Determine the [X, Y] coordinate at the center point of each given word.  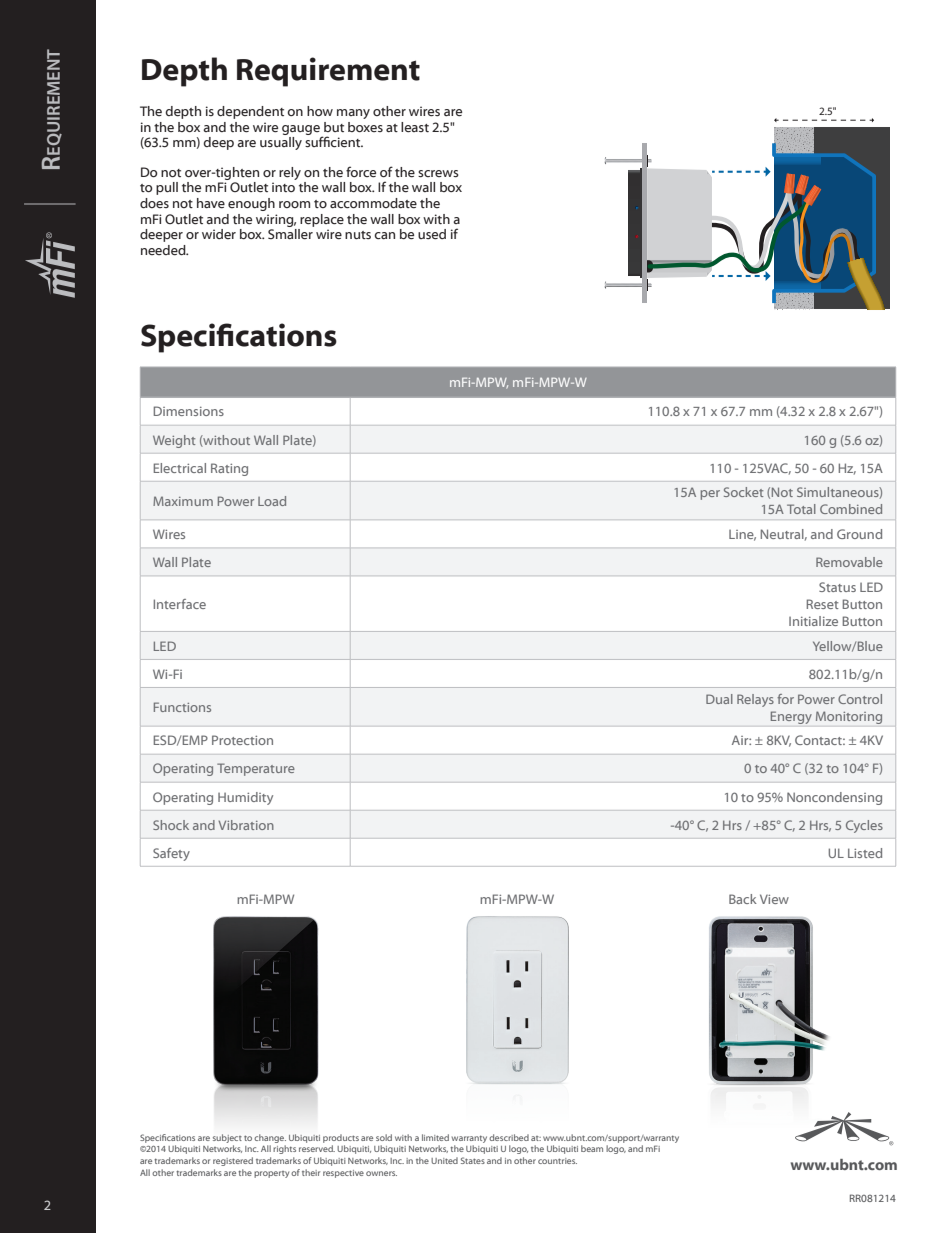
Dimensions [189, 411]
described [509, 1137]
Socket [743, 492]
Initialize [813, 621]
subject [227, 1138]
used [432, 234]
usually [281, 143]
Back [743, 899]
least [415, 127]
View [774, 899]
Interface [180, 604]
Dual [719, 699]
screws [438, 173]
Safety [171, 854]
